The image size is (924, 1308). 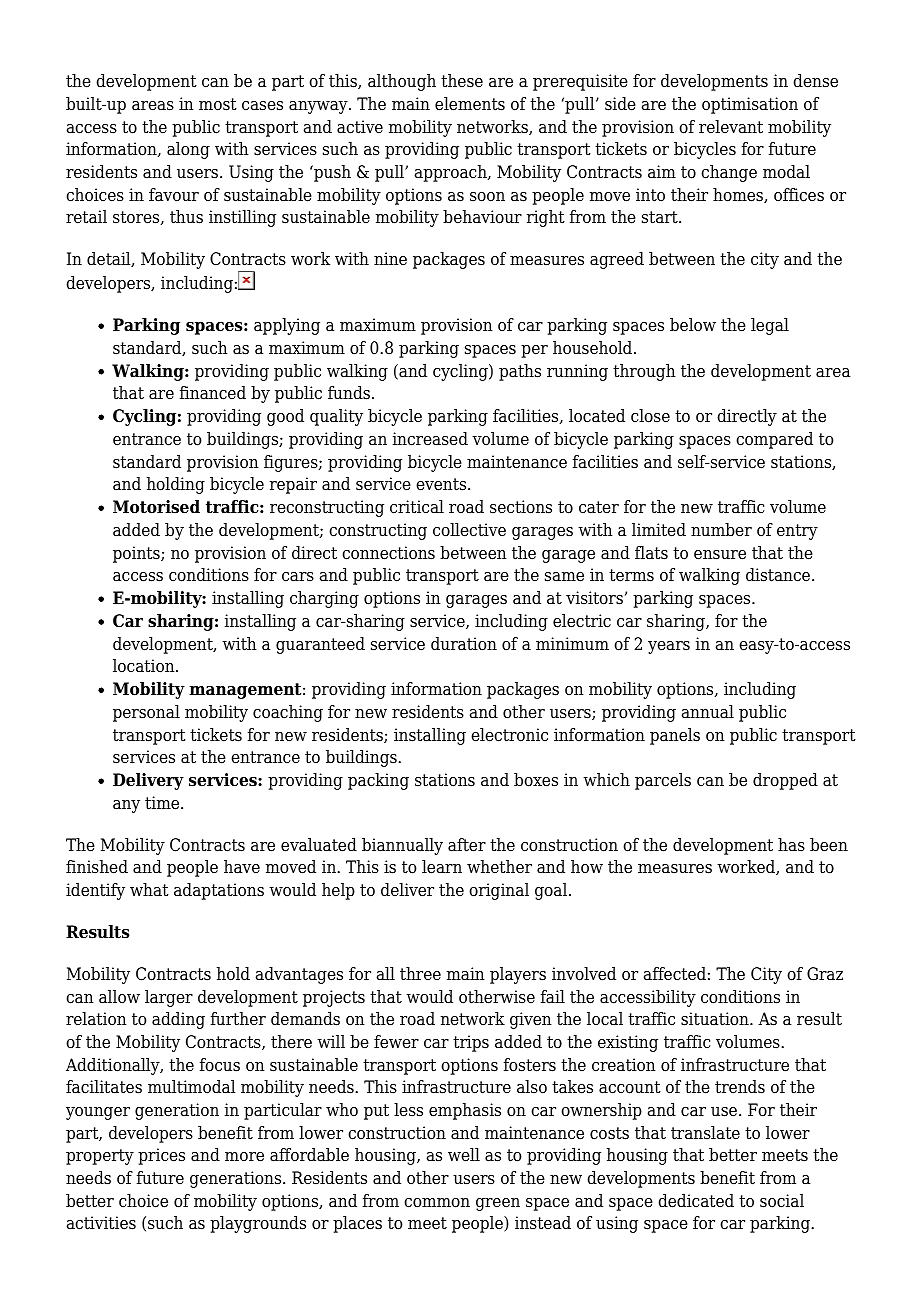 What do you see at coordinates (470, 104) in the screenshot?
I see `elements` at bounding box center [470, 104].
